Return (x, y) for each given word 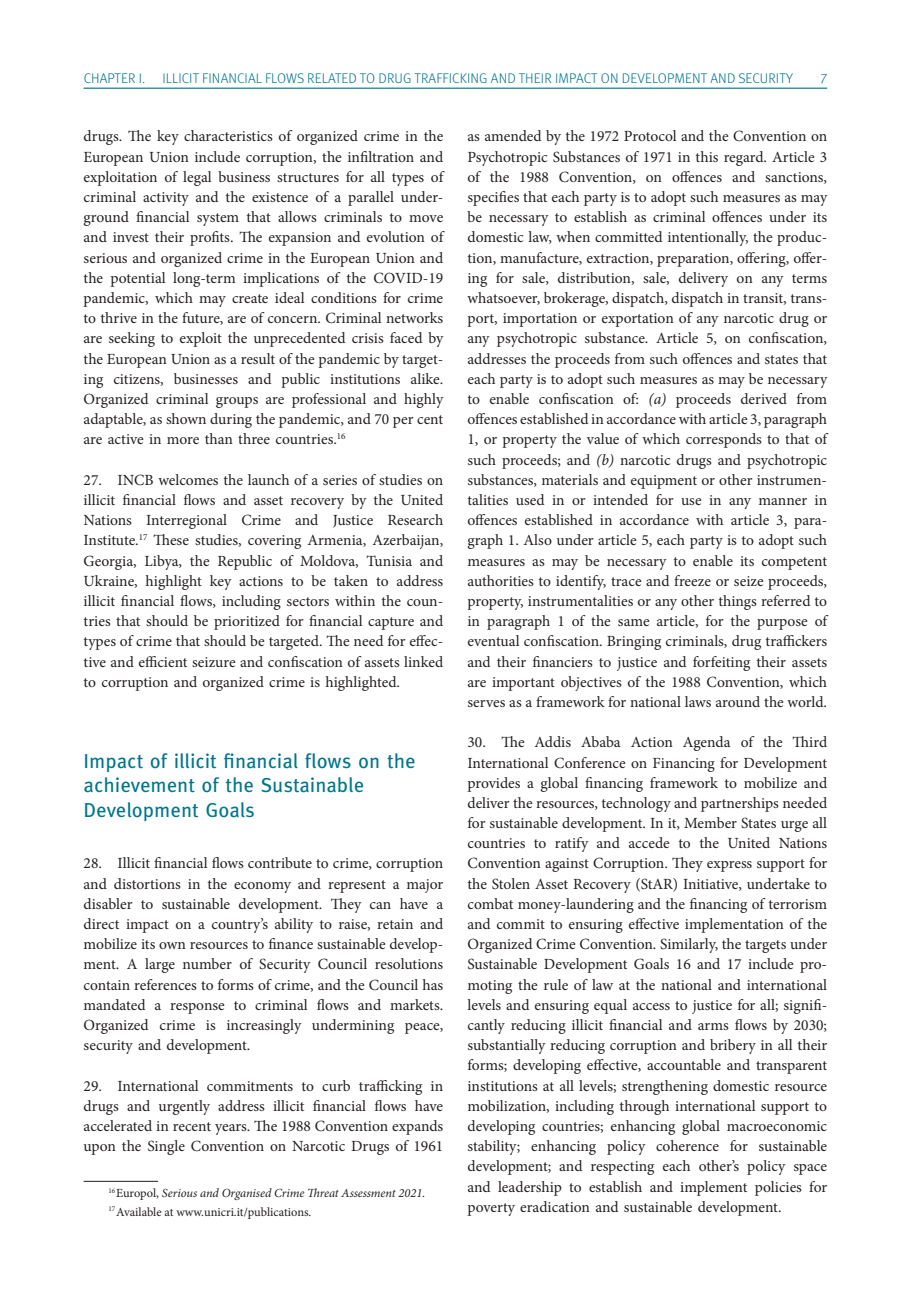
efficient (163, 661)
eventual (493, 640)
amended (513, 135)
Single (166, 1147)
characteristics (228, 135)
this (707, 156)
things (738, 602)
